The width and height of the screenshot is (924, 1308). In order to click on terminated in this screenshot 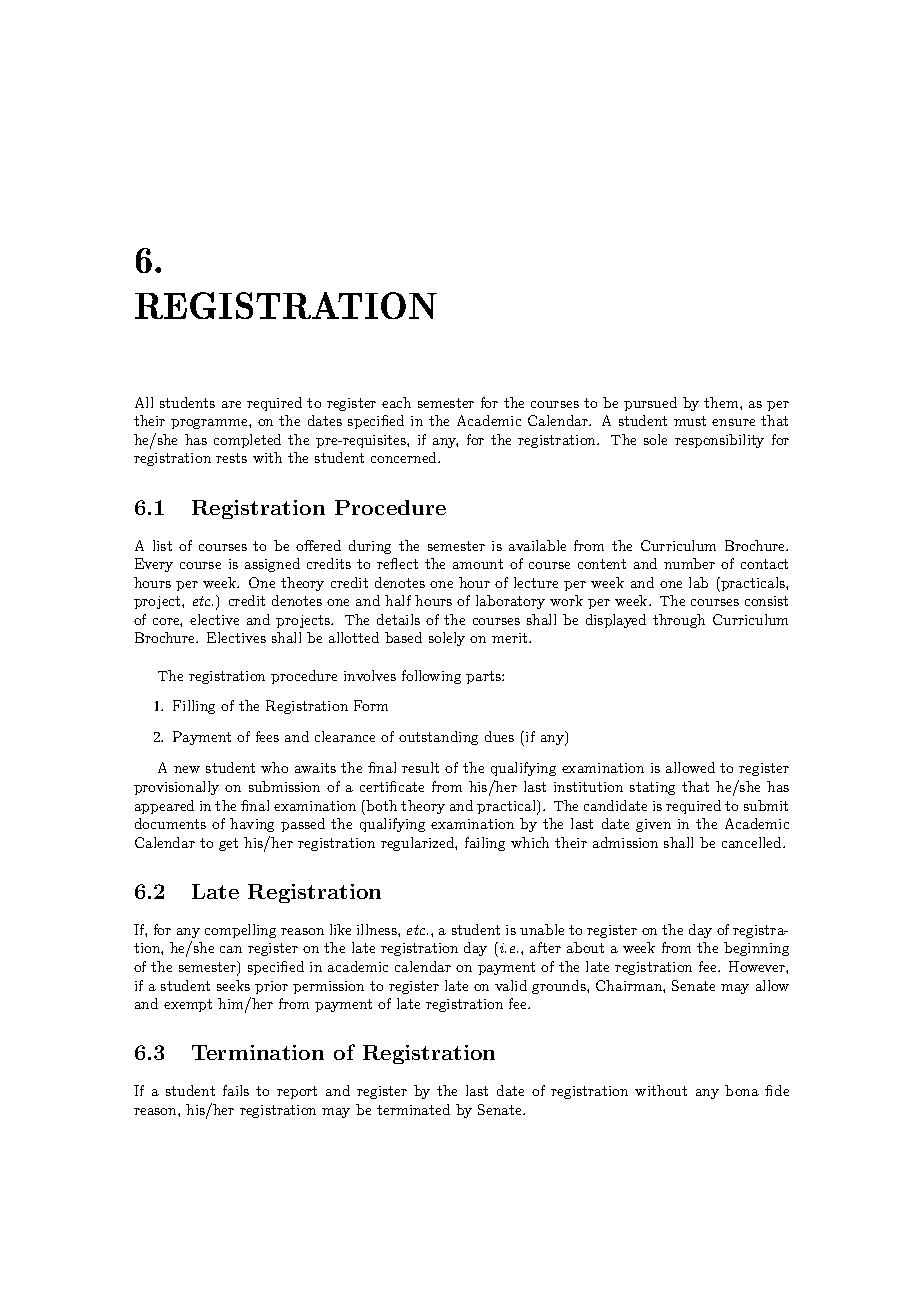, I will do `click(413, 1109)`.
